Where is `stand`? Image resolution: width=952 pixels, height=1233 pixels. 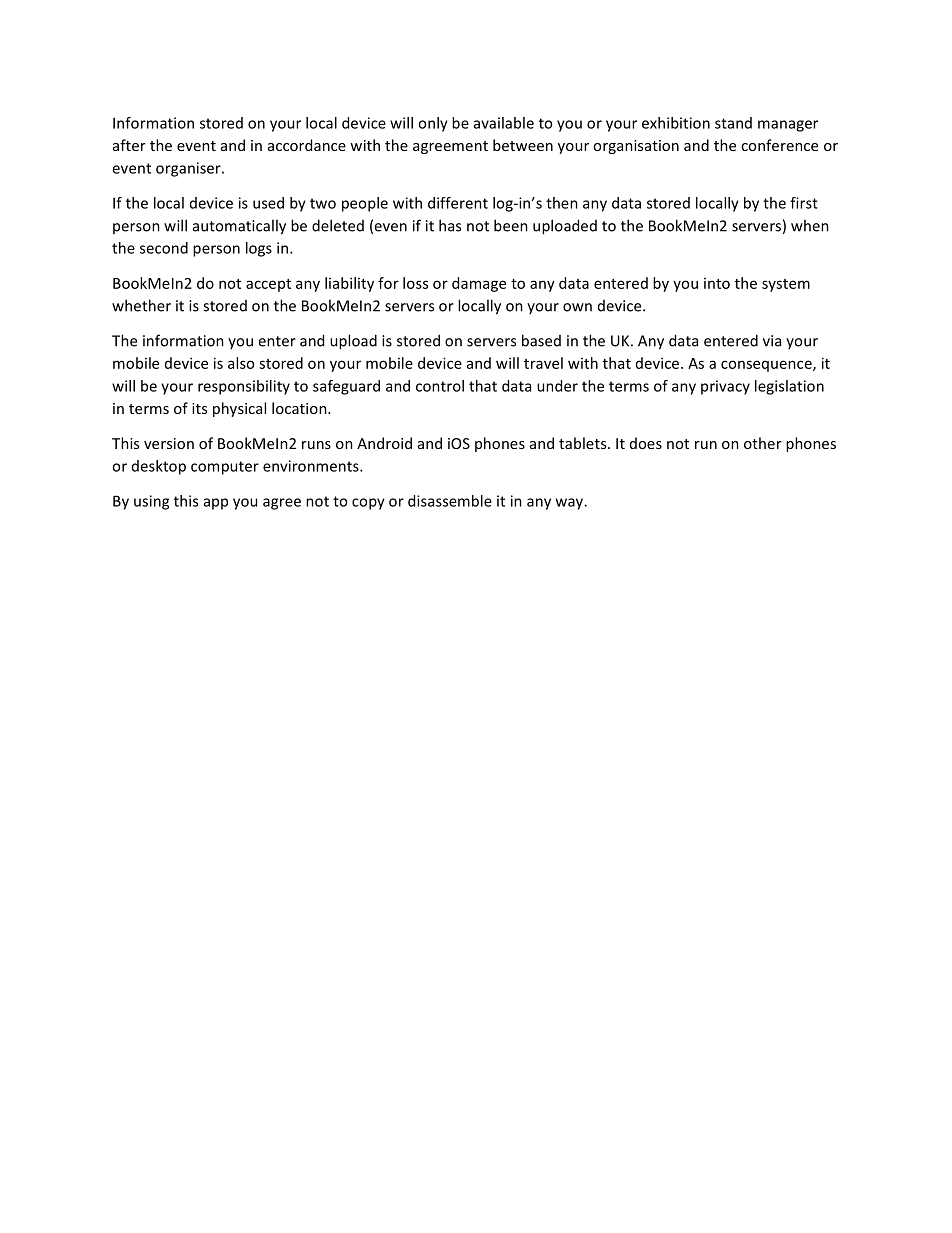 stand is located at coordinates (733, 123).
